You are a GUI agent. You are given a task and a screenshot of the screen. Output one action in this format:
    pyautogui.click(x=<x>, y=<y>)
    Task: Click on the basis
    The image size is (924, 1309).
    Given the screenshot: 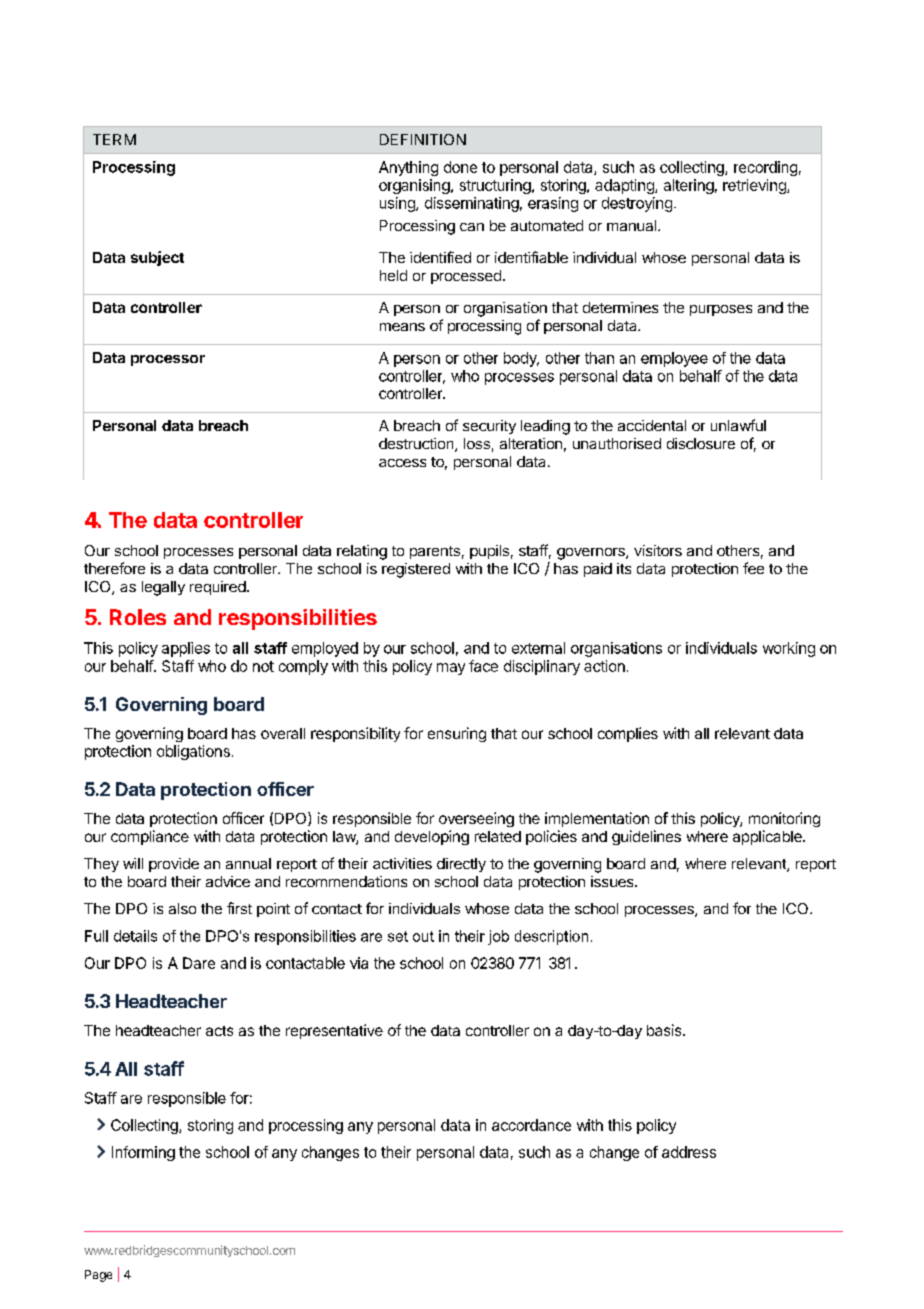 What is the action you would take?
    pyautogui.click(x=665, y=1030)
